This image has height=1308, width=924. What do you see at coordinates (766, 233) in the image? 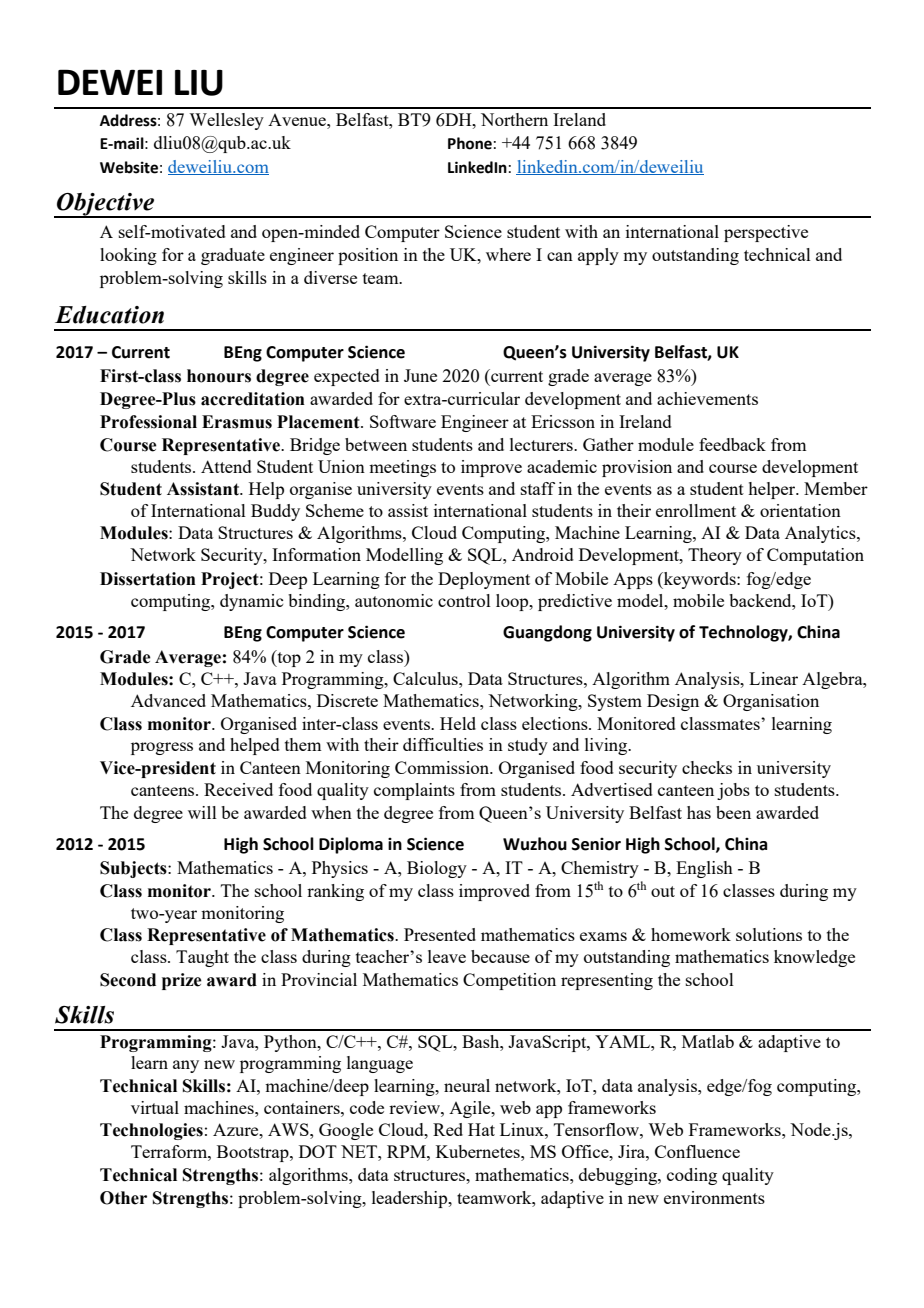
I see `perspective` at bounding box center [766, 233].
